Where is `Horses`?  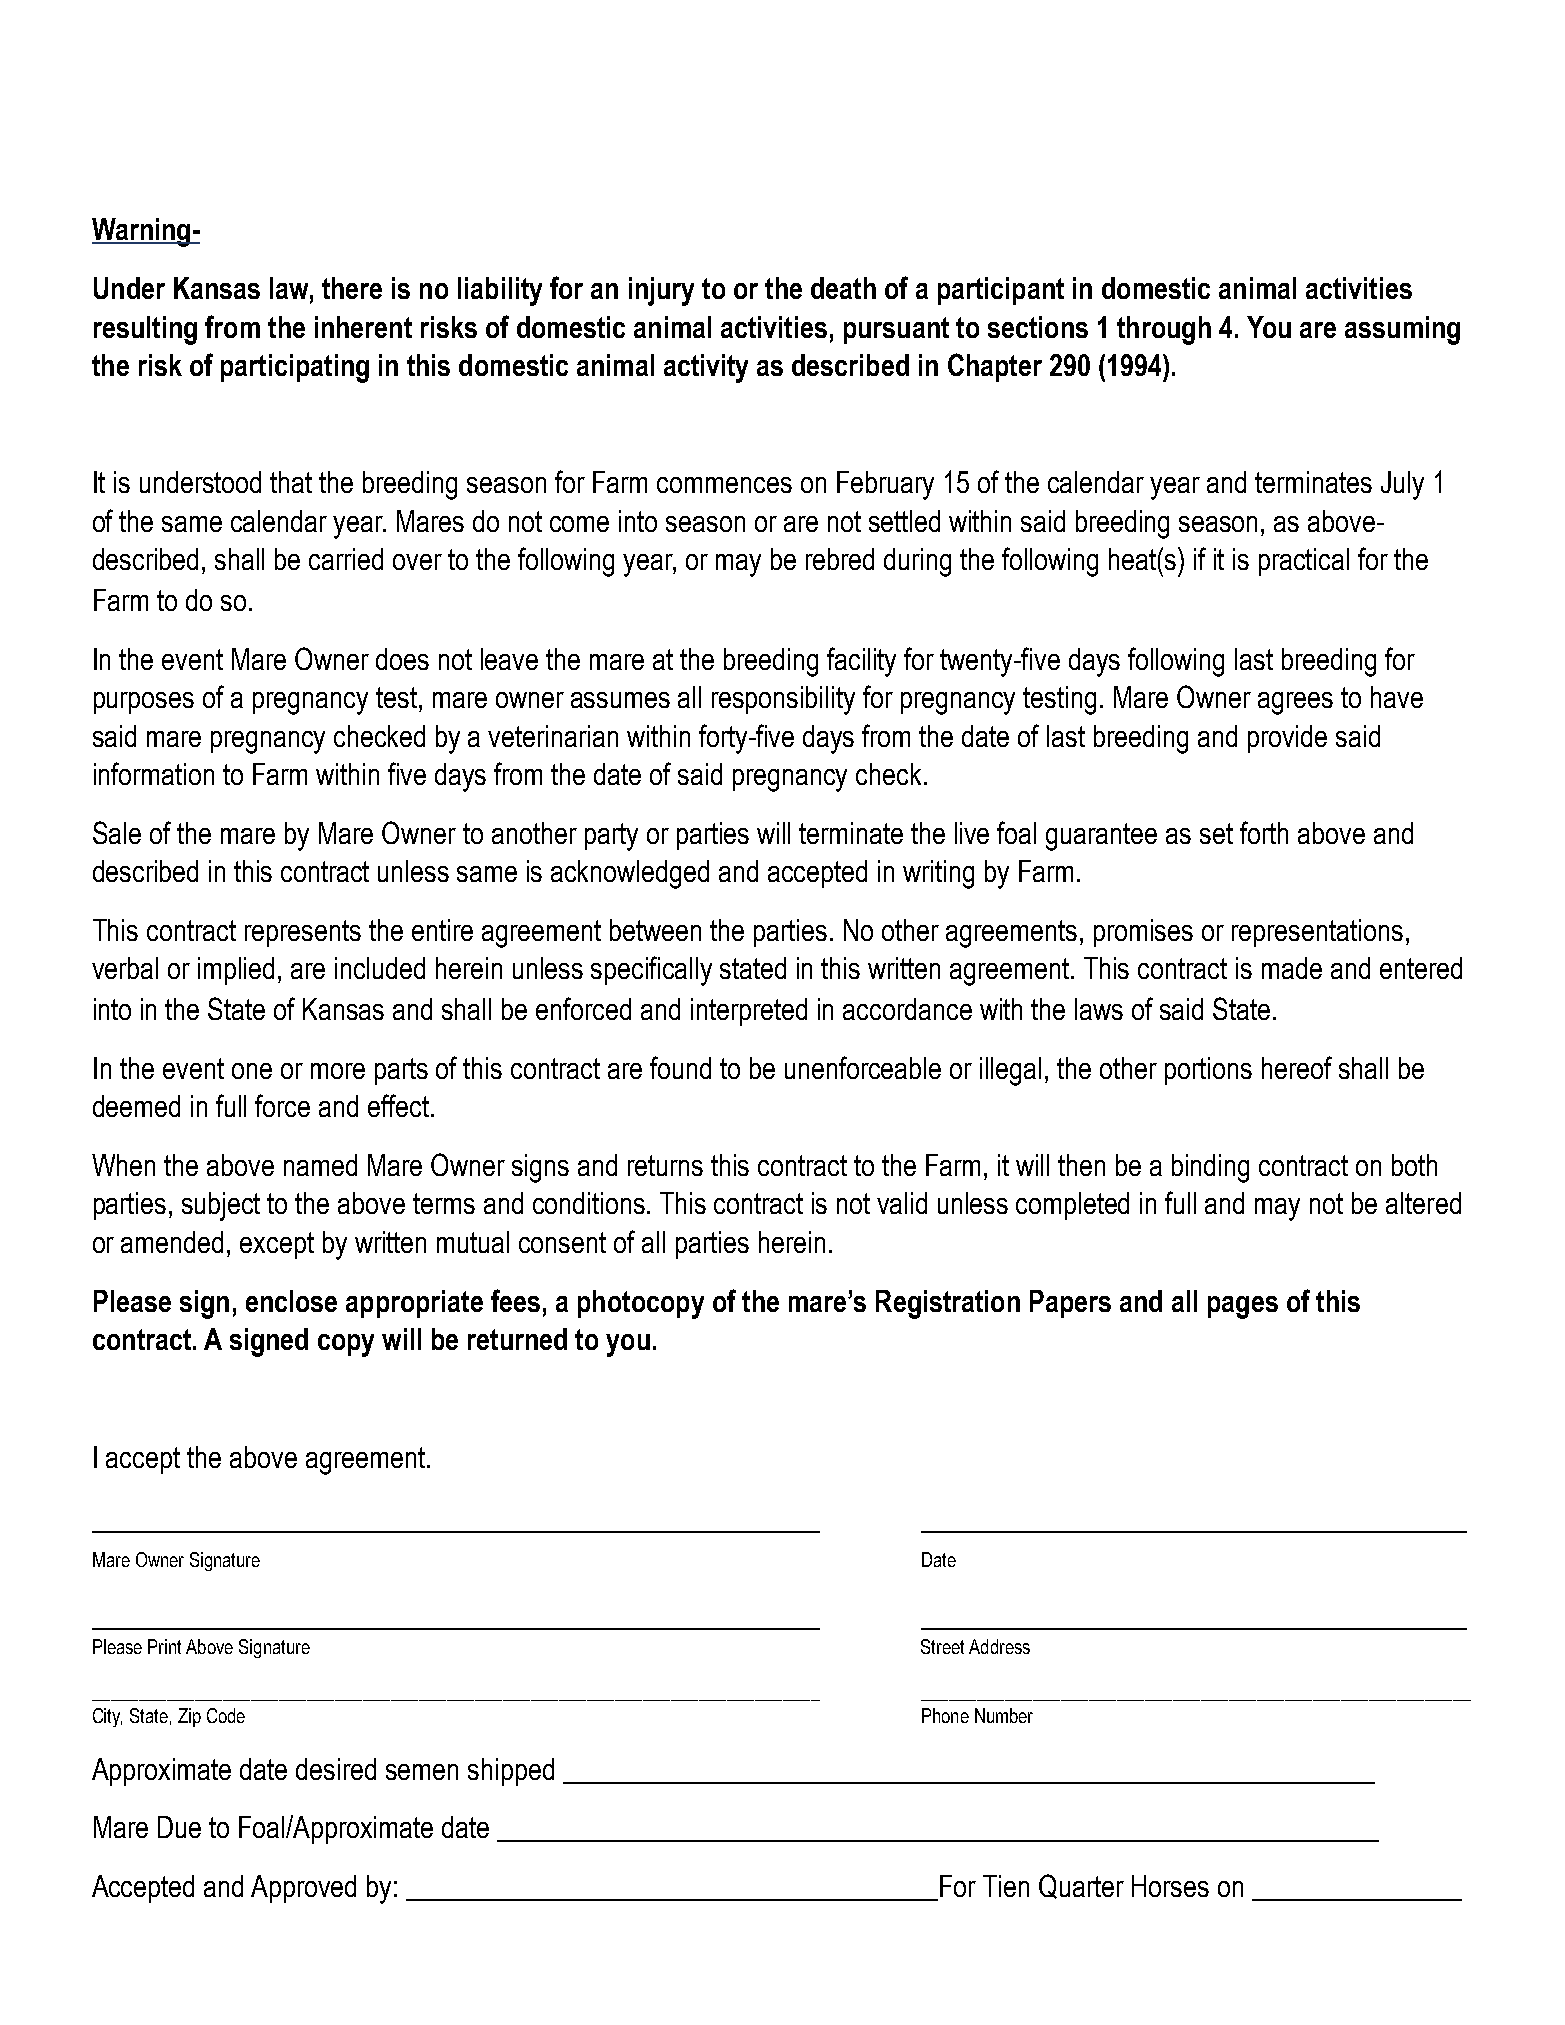 Horses is located at coordinates (1170, 1886).
